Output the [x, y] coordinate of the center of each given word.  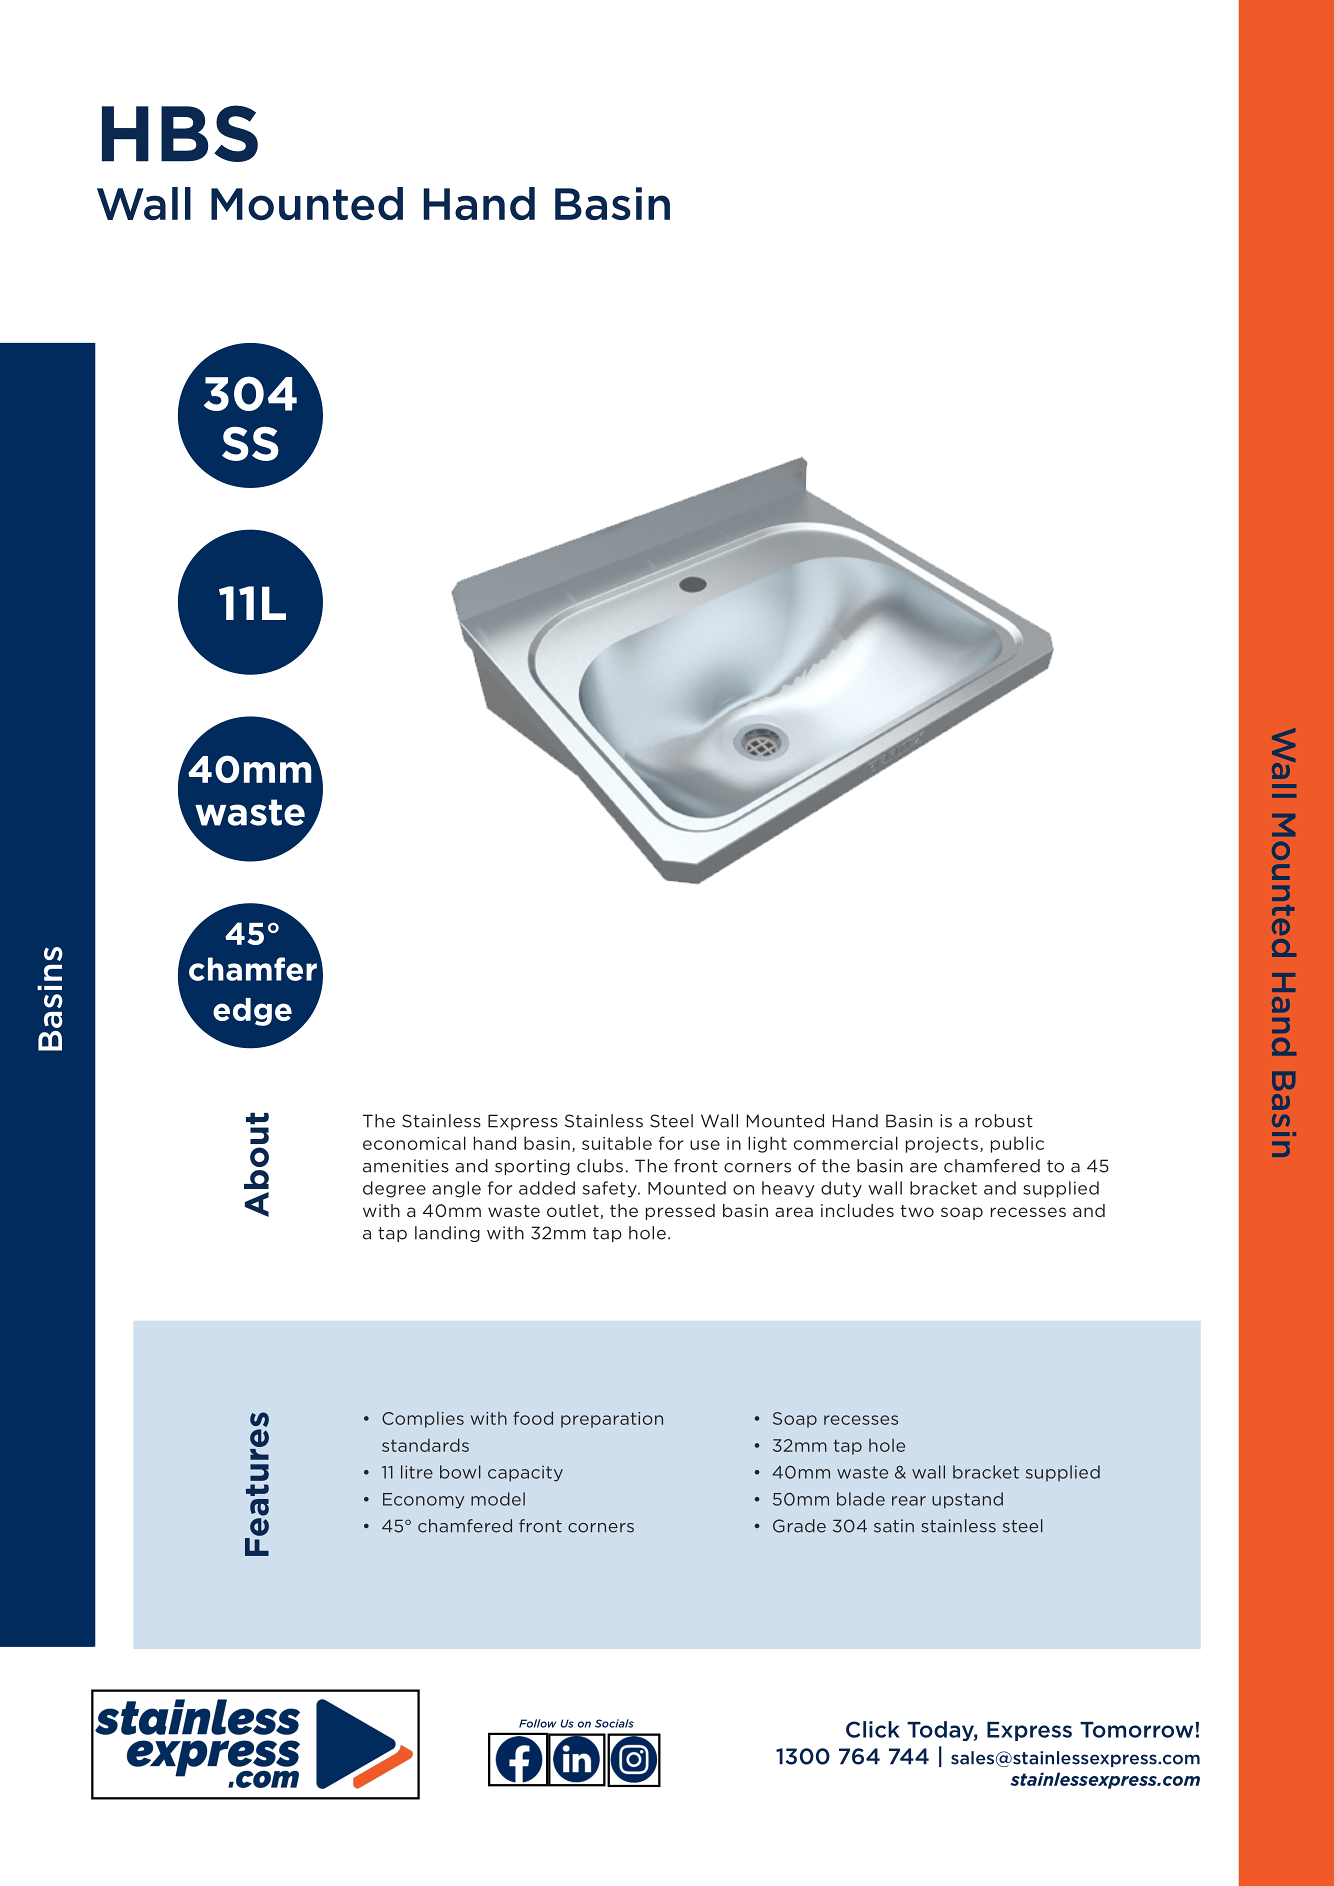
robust [1004, 1121]
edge [252, 1012]
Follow [538, 1723]
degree [394, 1189]
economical [414, 1143]
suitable [617, 1143]
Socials [614, 1723]
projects [942, 1145]
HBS [180, 133]
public [1017, 1144]
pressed [680, 1212]
